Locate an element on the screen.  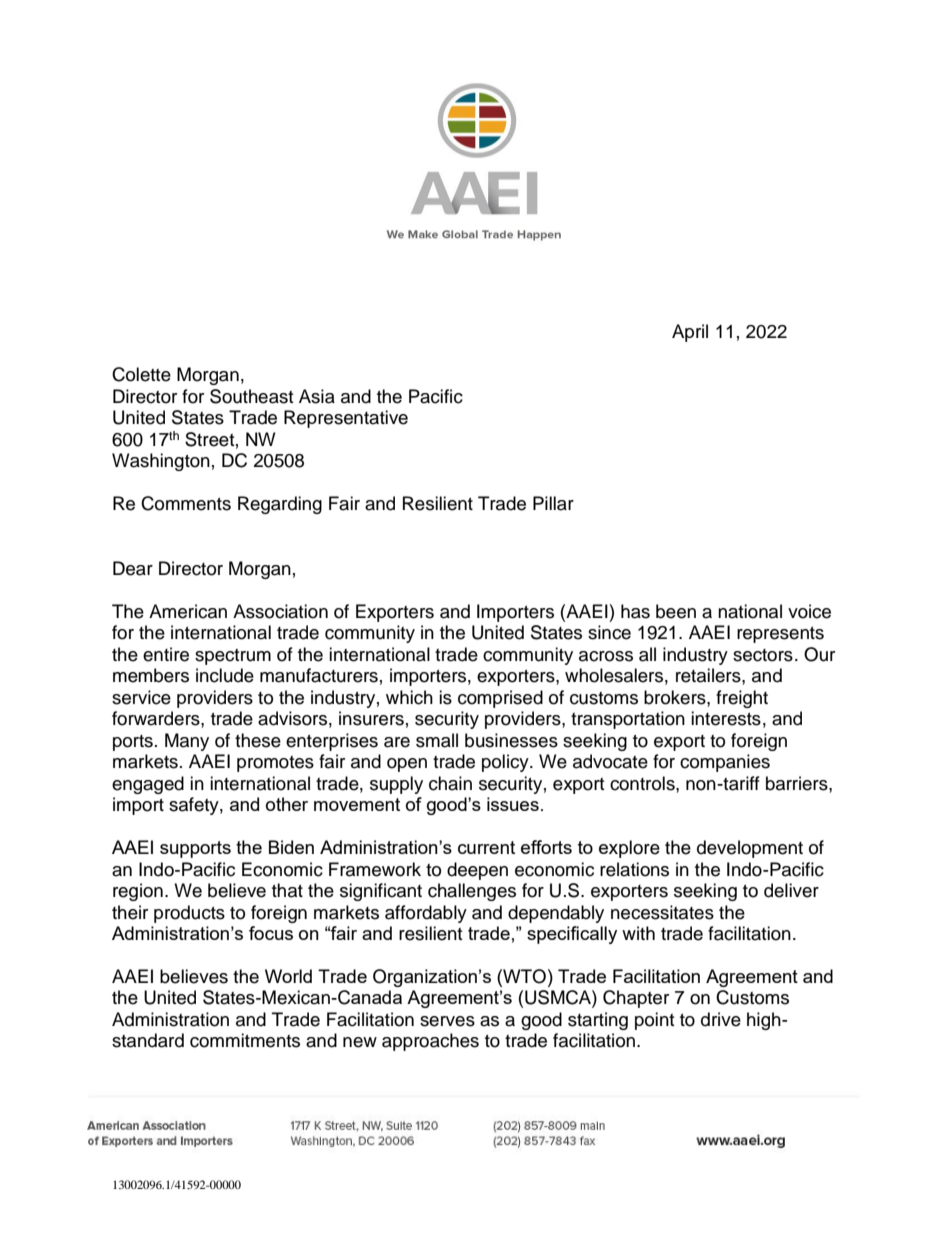
April is located at coordinates (690, 333).
